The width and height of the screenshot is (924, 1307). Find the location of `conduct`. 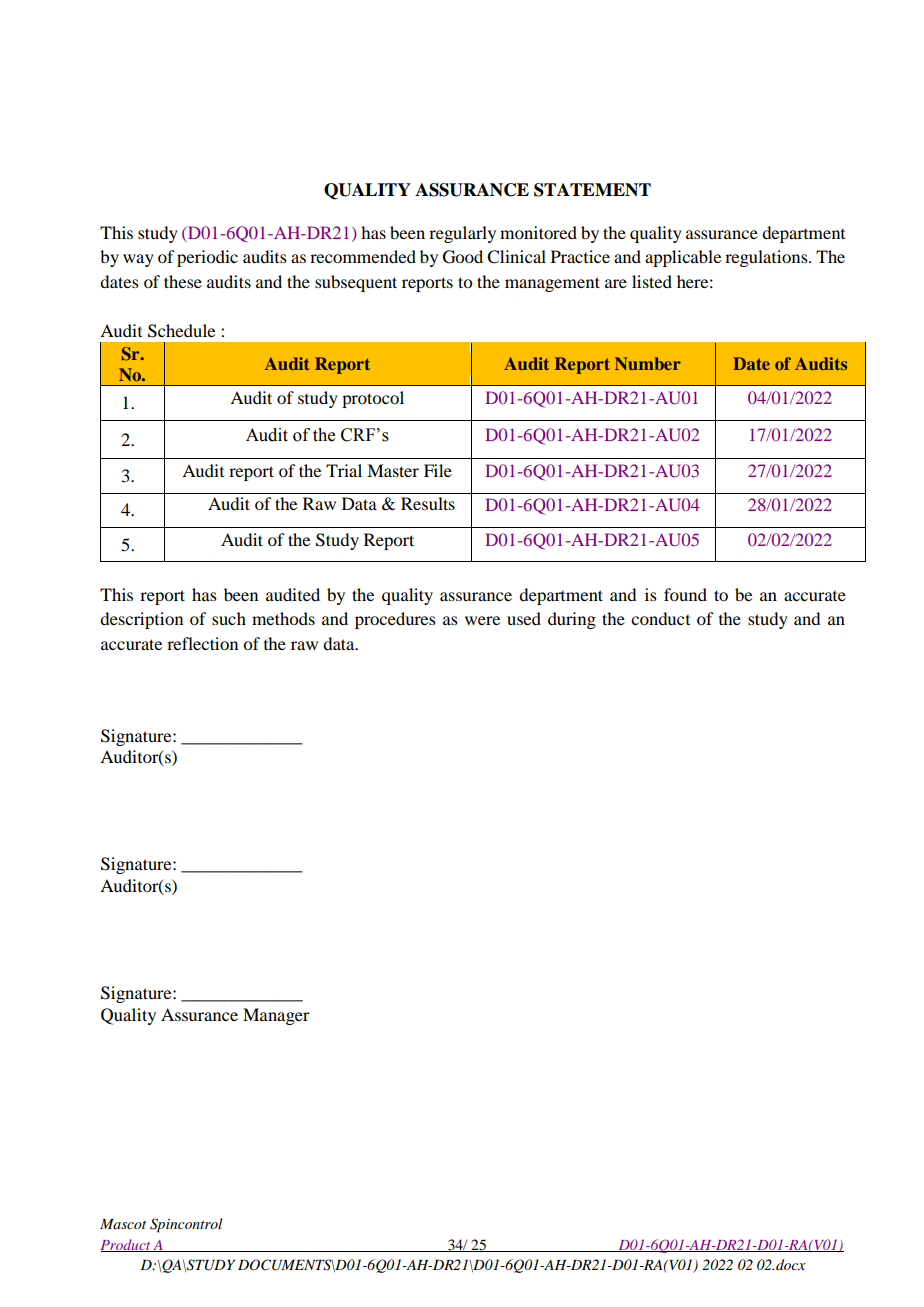

conduct is located at coordinates (660, 618).
